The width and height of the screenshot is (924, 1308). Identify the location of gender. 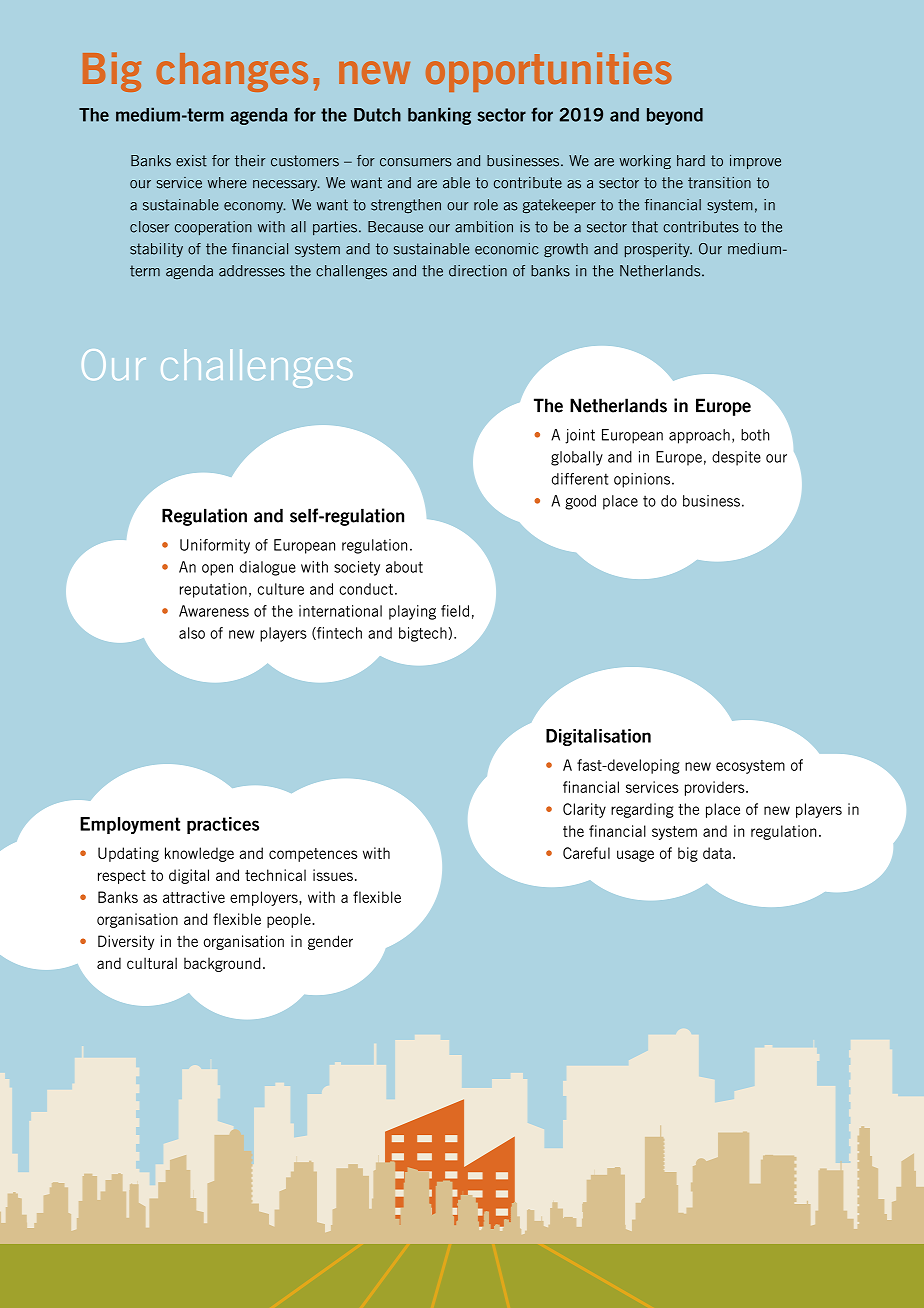
(330, 942).
